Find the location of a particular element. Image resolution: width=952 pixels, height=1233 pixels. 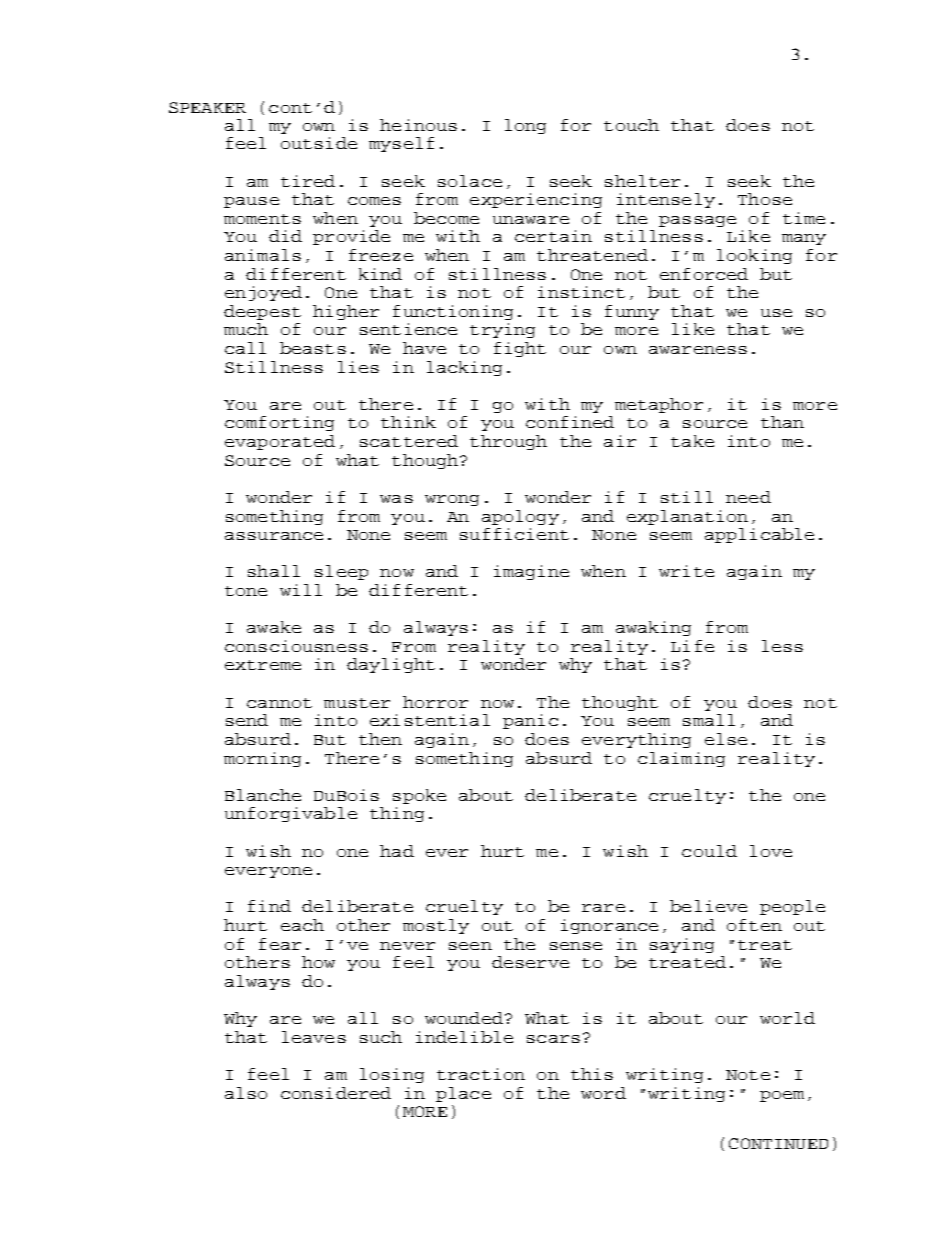

will is located at coordinates (301, 590).
